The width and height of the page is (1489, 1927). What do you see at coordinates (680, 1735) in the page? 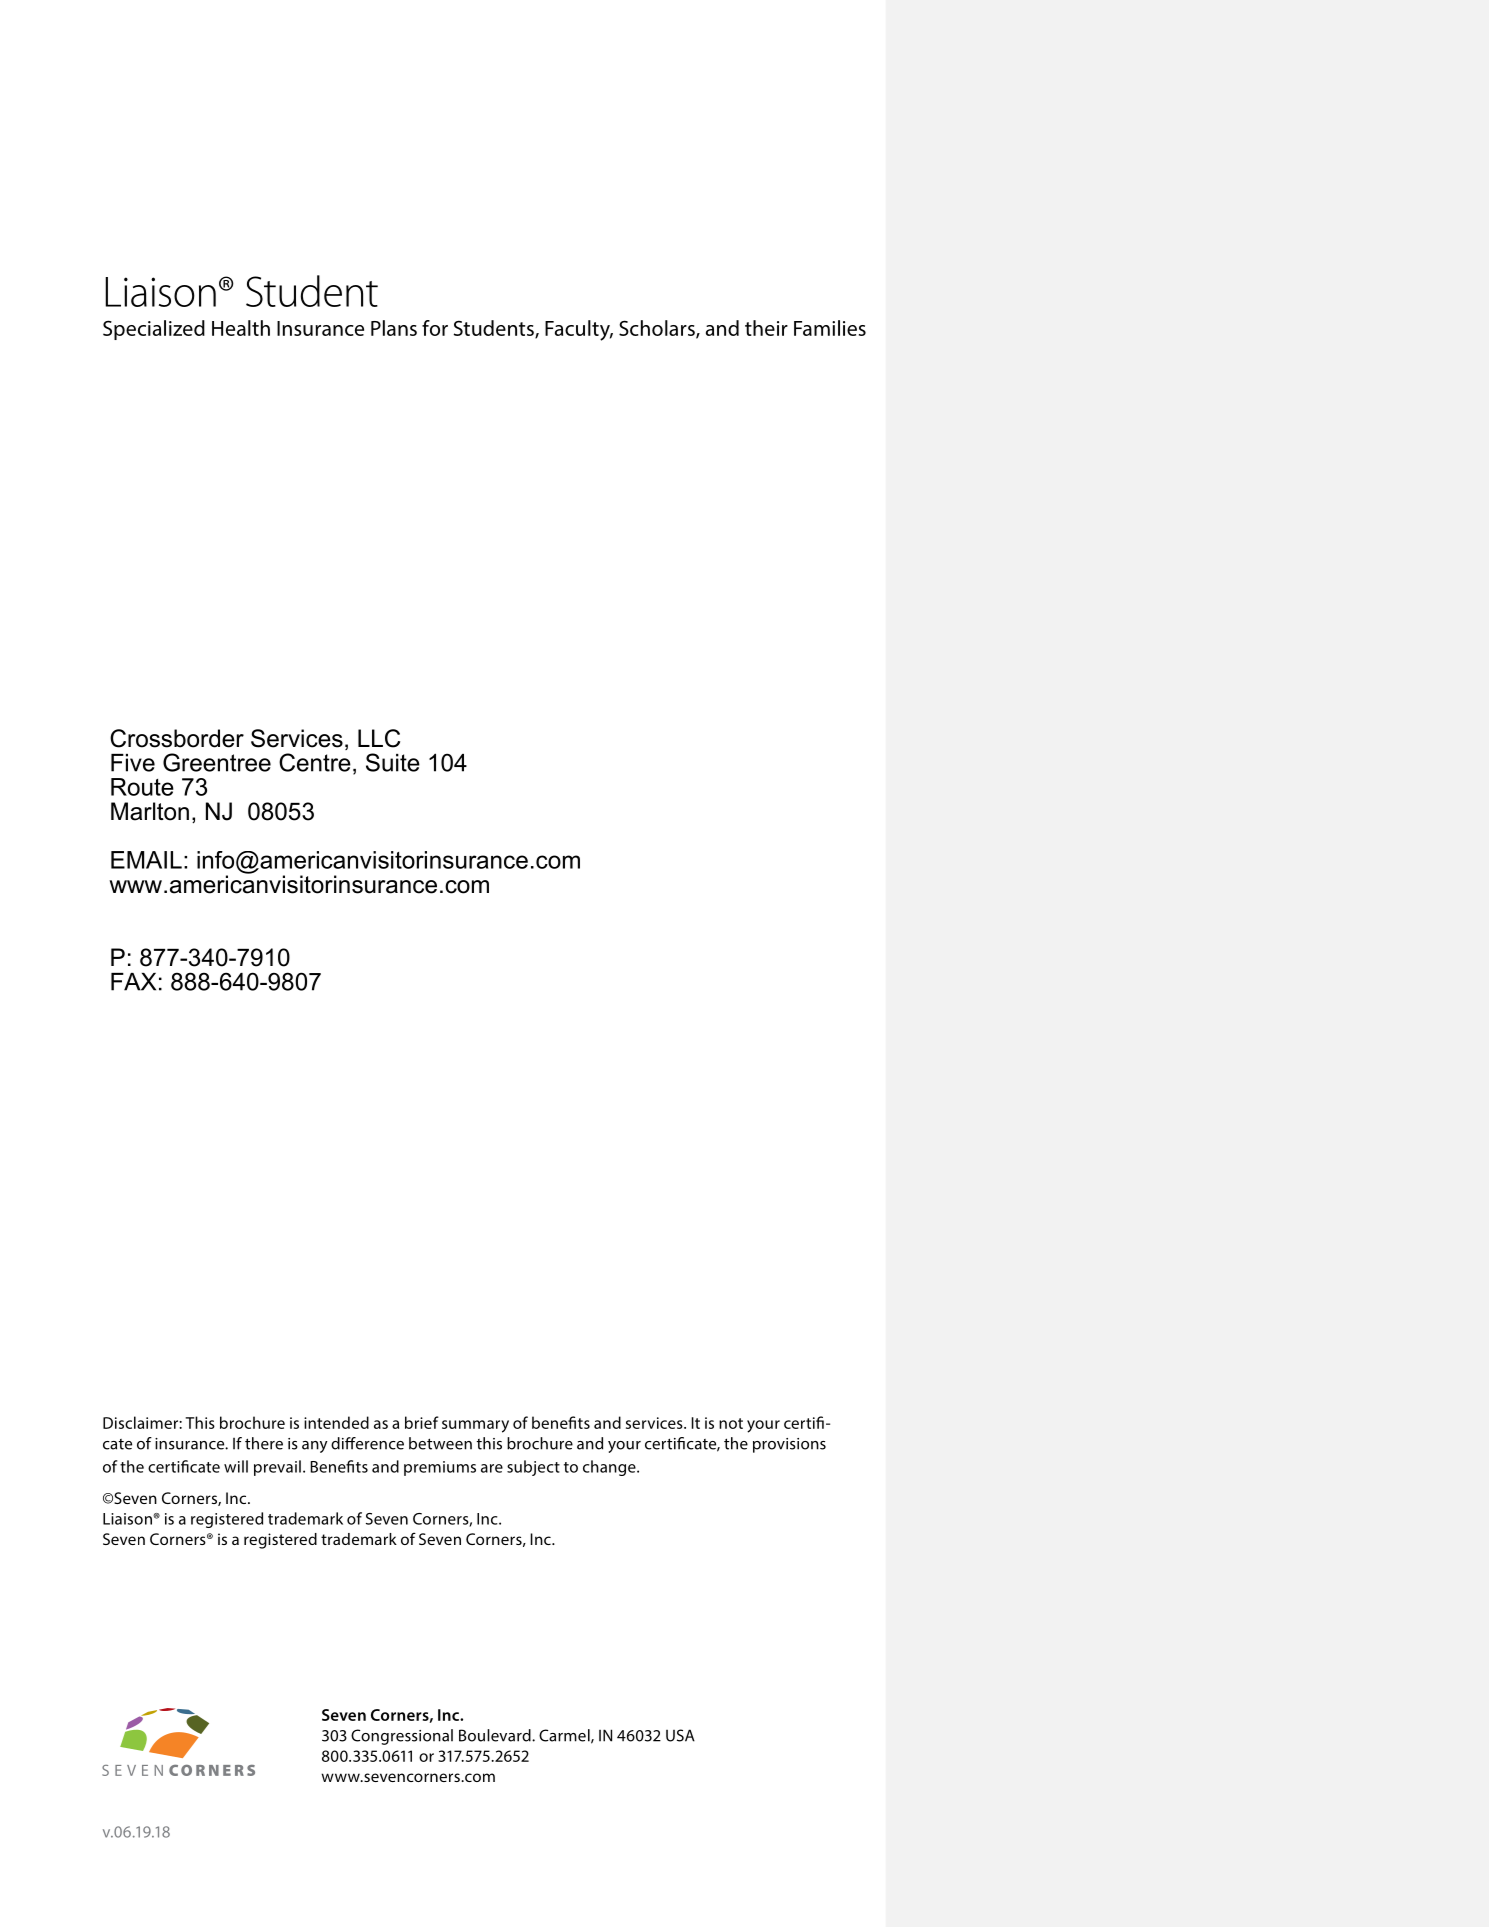
I see `USA` at bounding box center [680, 1735].
